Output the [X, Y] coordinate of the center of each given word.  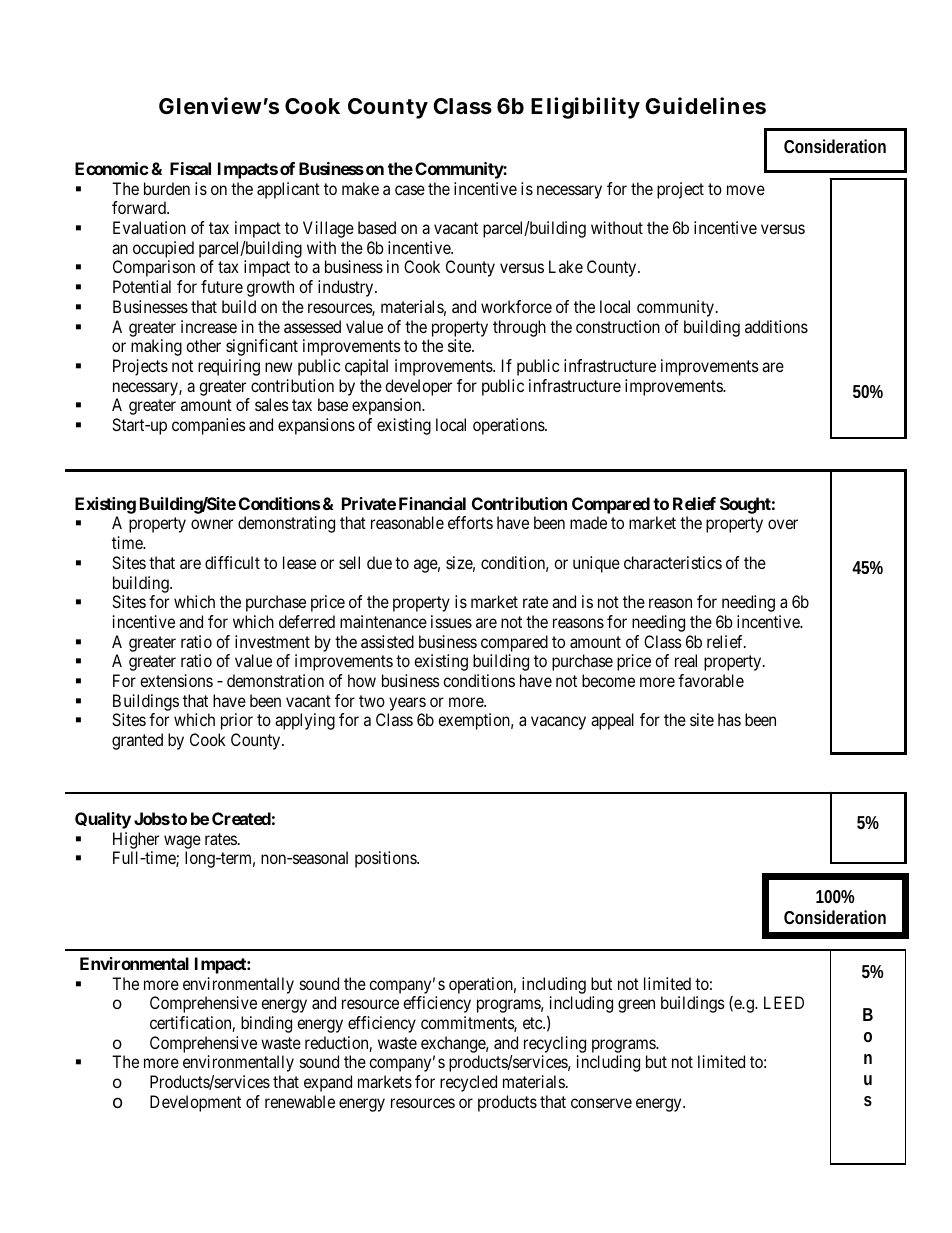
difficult [232, 562]
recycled [468, 1083]
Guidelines [705, 106]
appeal [612, 721]
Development [195, 1103]
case [410, 190]
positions [386, 859]
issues [451, 621]
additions [776, 326]
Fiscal [190, 168]
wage [182, 842]
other [203, 345]
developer [418, 387]
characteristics [673, 562]
